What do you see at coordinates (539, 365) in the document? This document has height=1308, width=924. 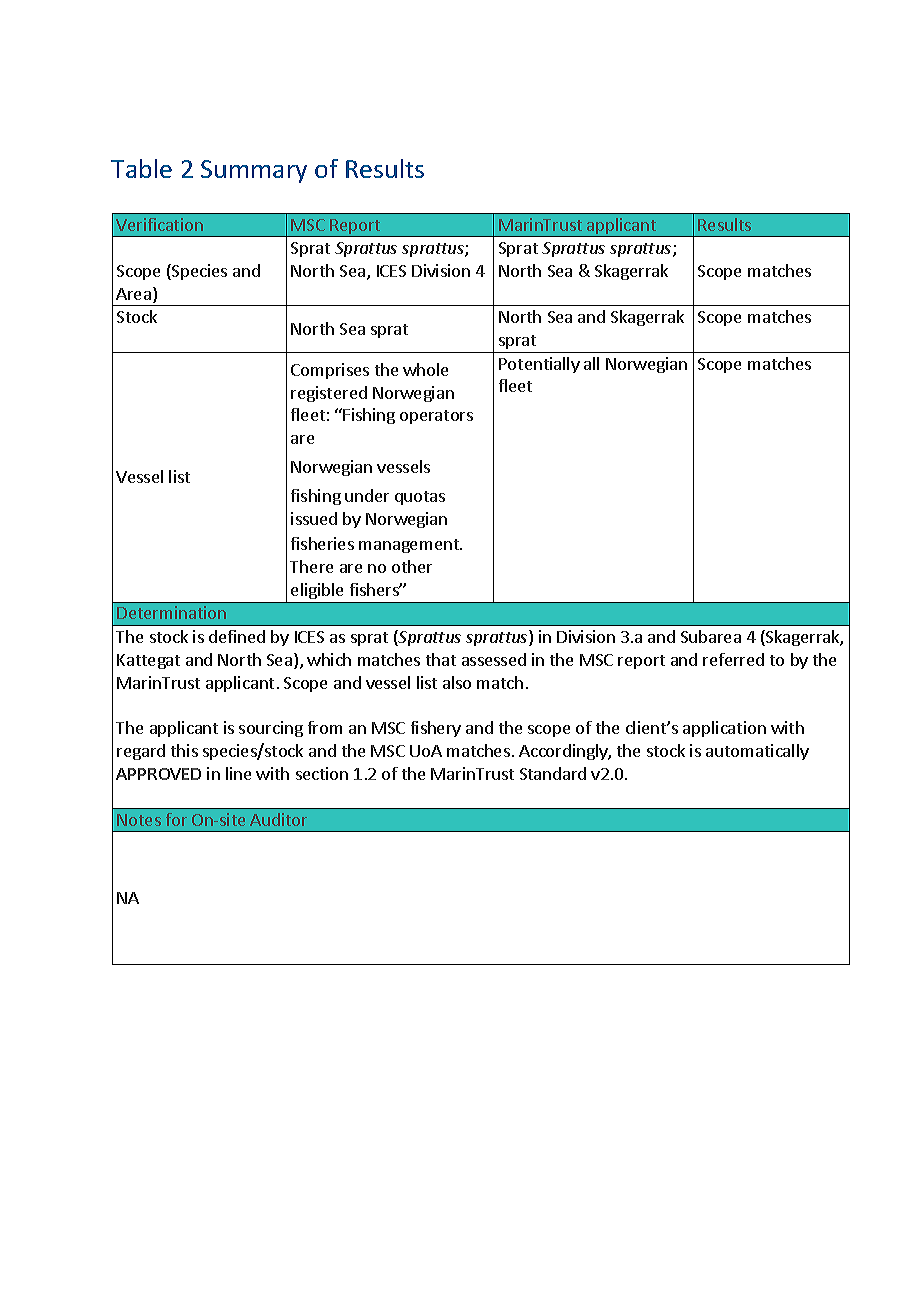 I see `Potentially` at bounding box center [539, 365].
